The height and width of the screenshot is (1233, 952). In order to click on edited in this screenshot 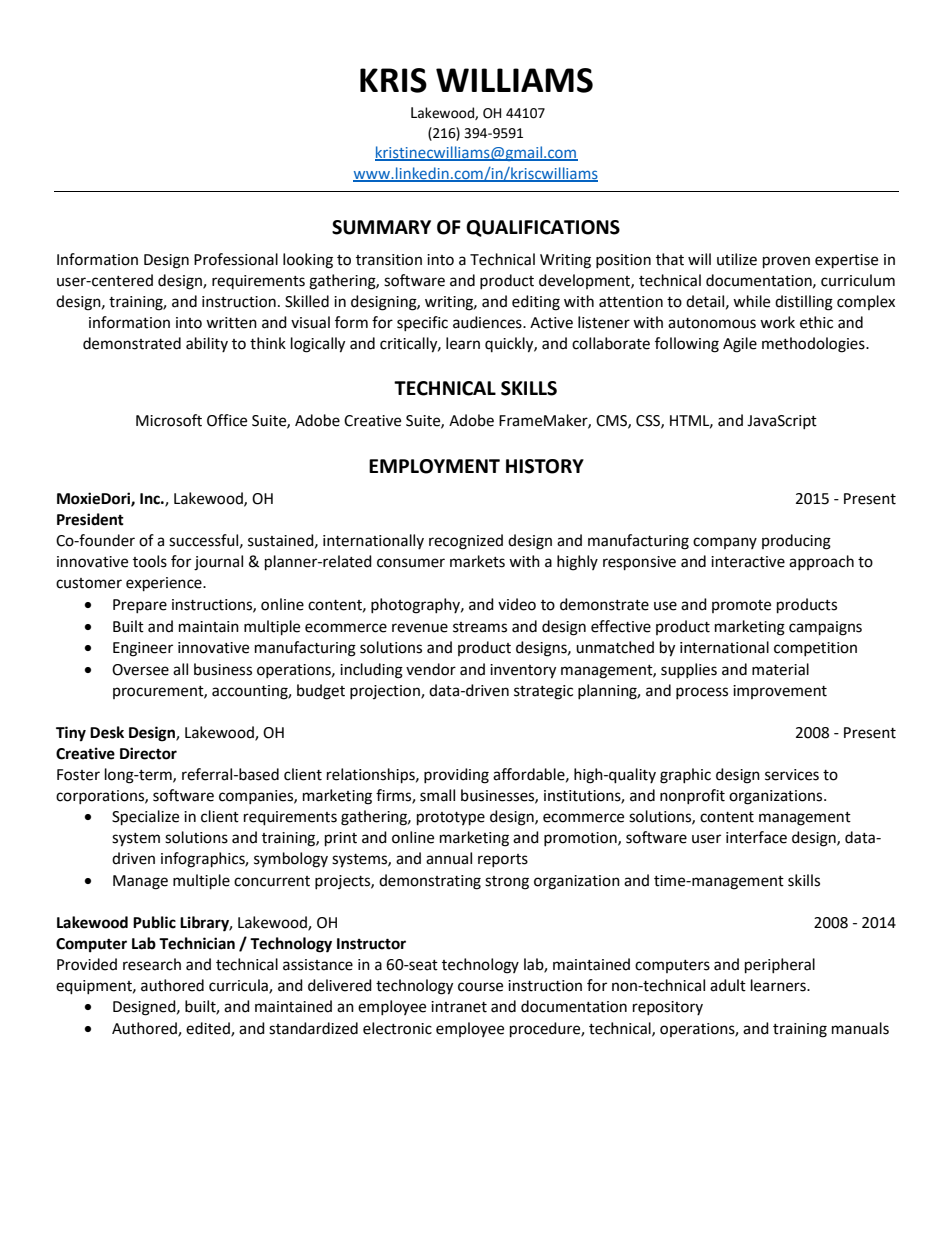, I will do `click(209, 1029)`.
